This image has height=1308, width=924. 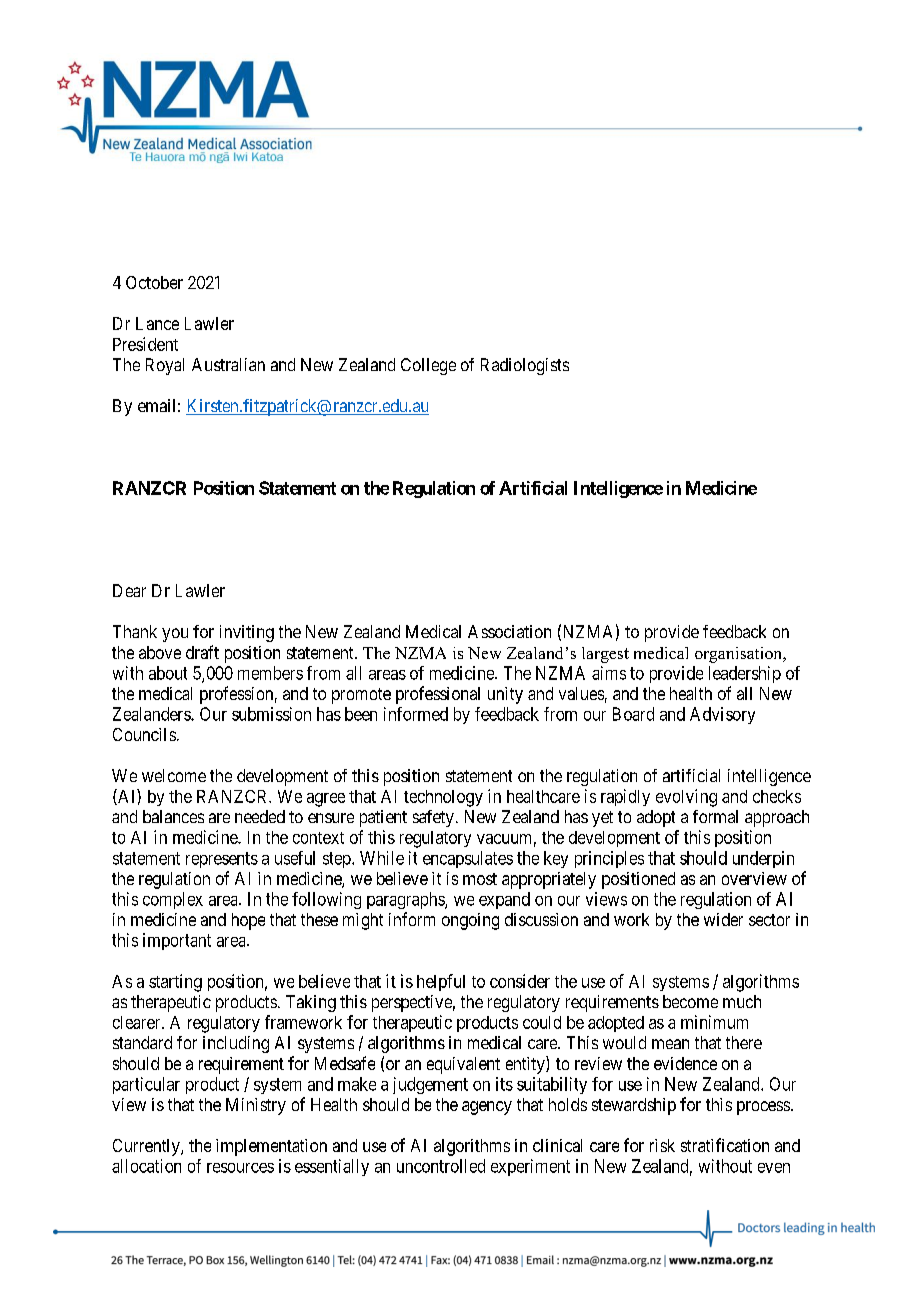 What do you see at coordinates (177, 941) in the image?
I see `important` at bounding box center [177, 941].
